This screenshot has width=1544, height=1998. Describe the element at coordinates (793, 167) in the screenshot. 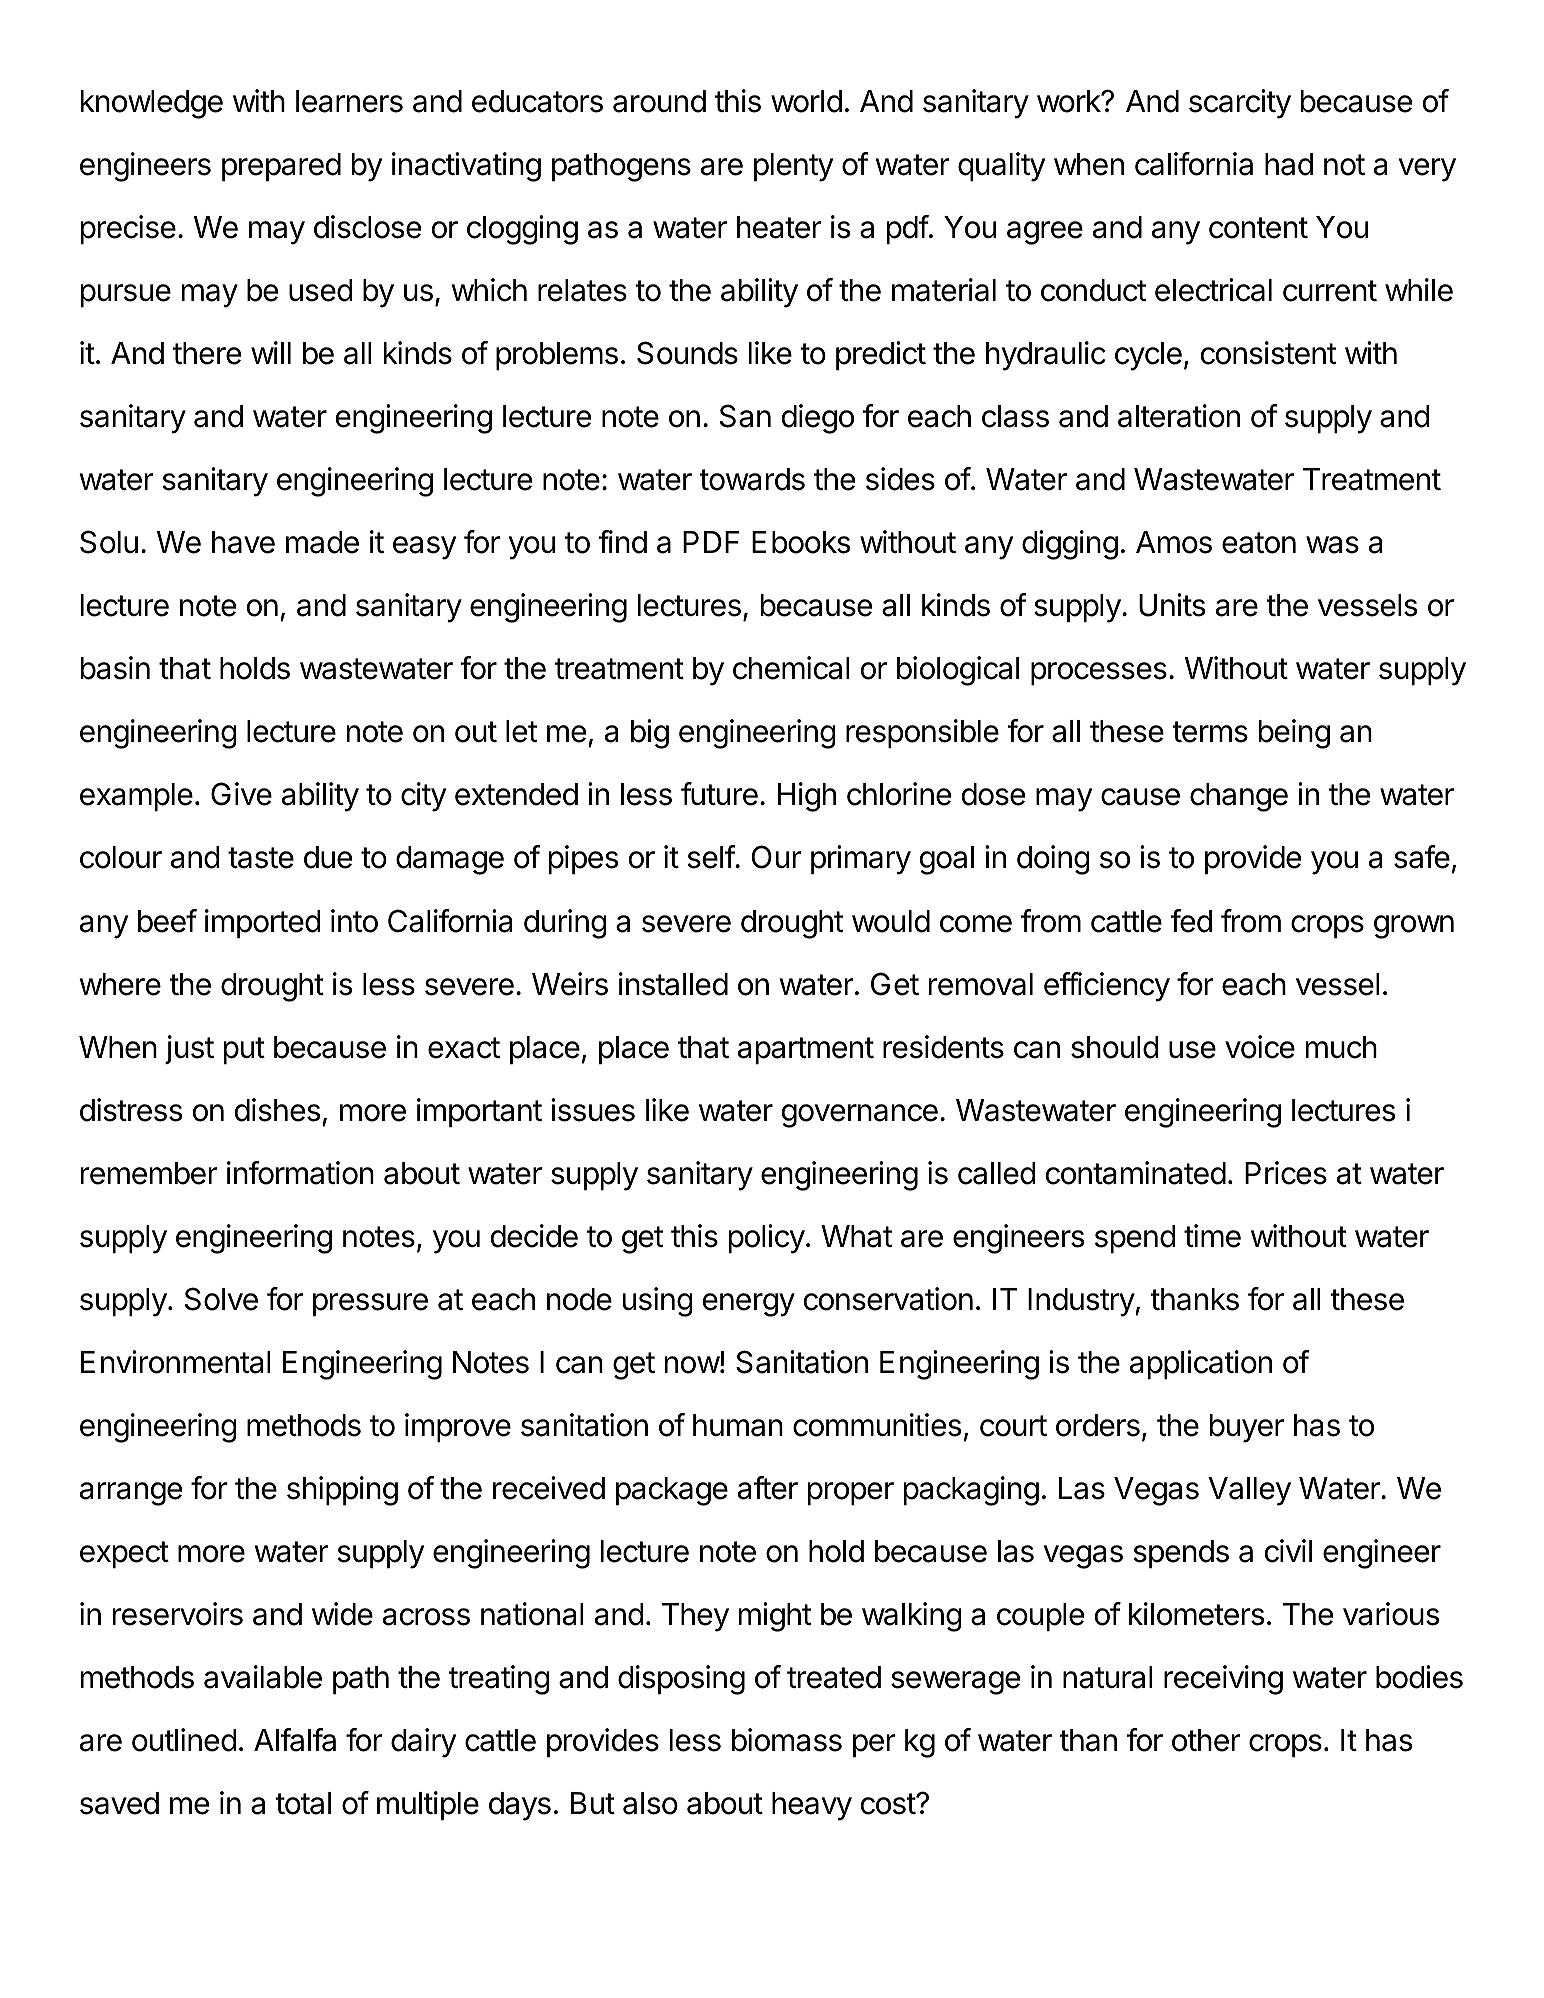

I see `plenty` at that location.
